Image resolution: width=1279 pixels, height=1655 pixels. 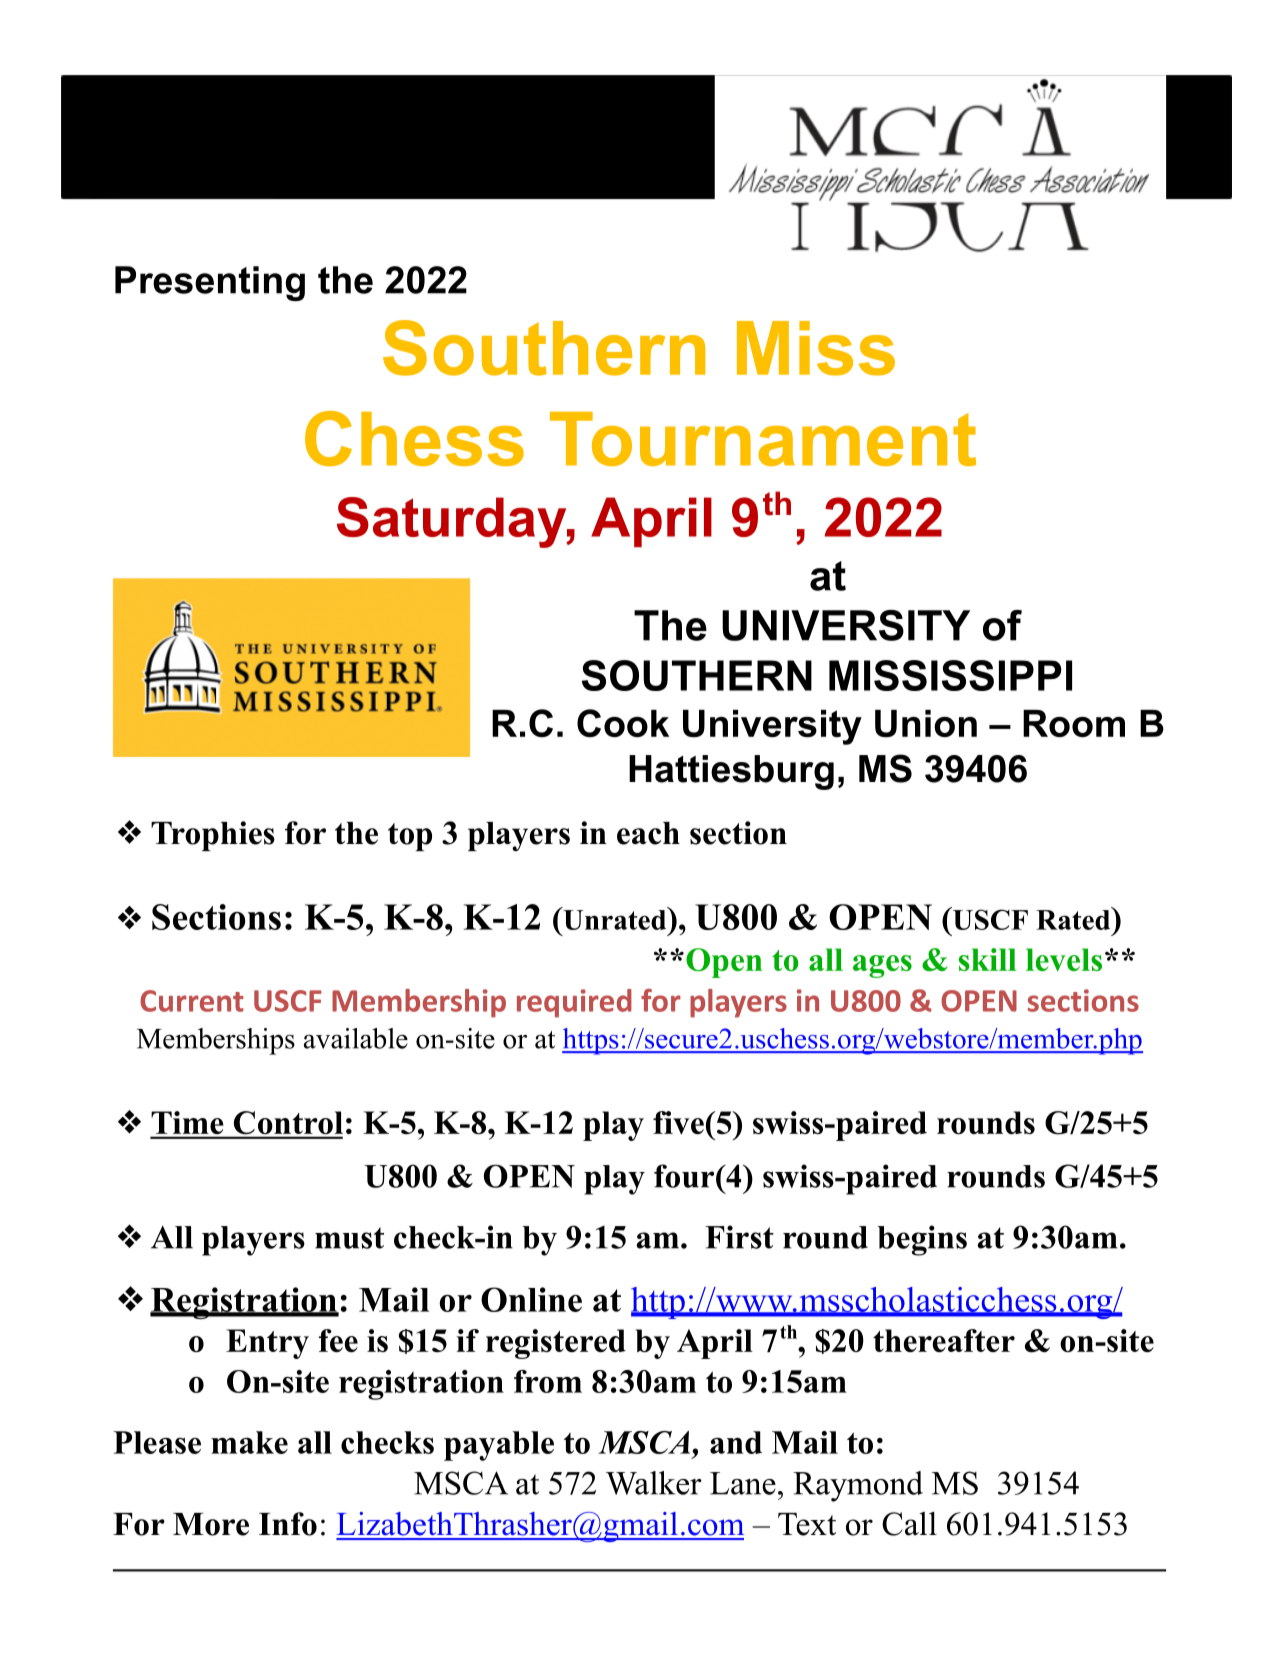 What do you see at coordinates (210, 283) in the document?
I see `Presenting` at bounding box center [210, 283].
